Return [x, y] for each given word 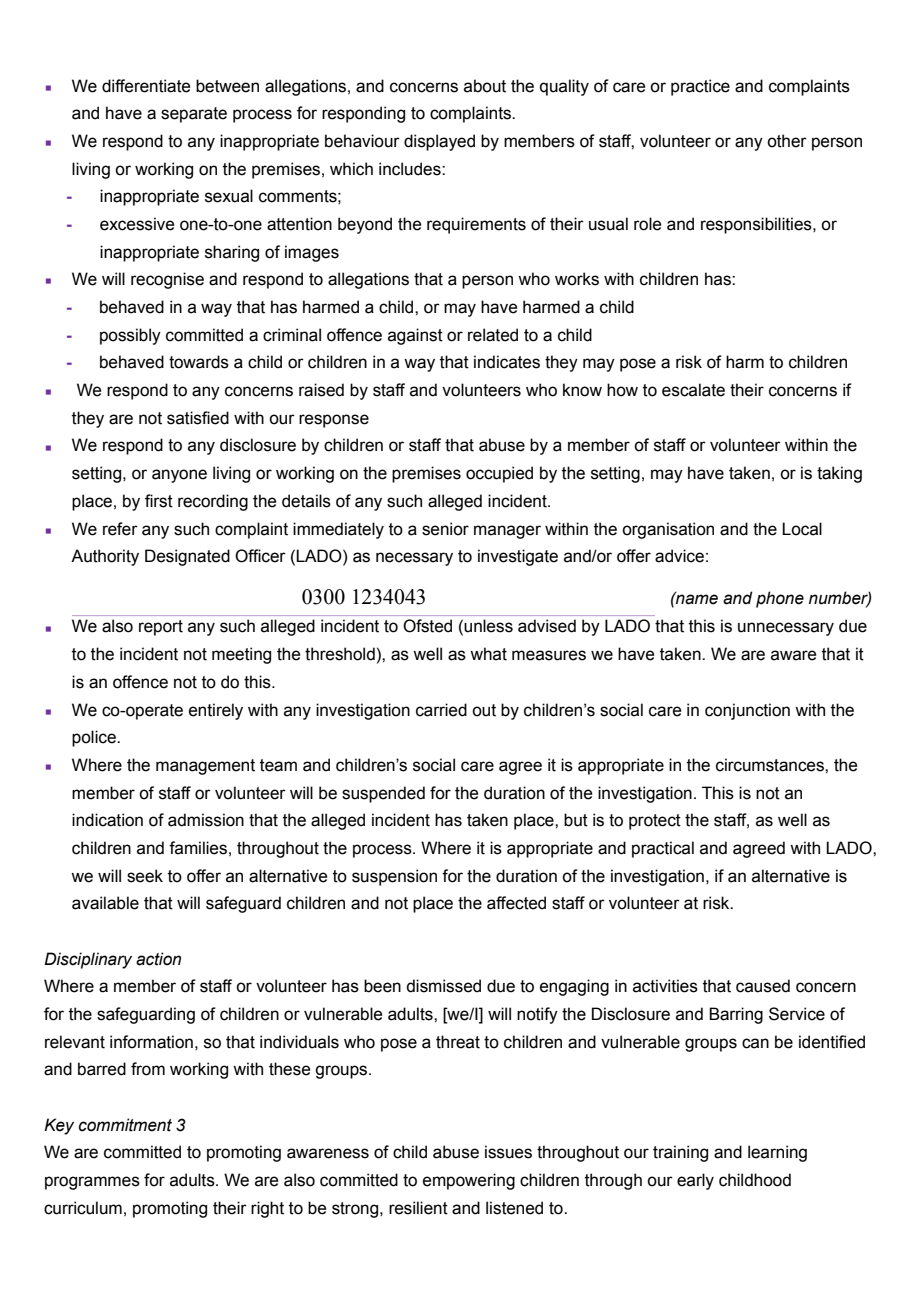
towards [199, 362]
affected [516, 903]
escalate [693, 390]
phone [780, 599]
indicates [507, 362]
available [105, 903]
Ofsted [427, 626]
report [161, 628]
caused [763, 986]
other [787, 141]
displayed [439, 142]
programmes [92, 1183]
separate [194, 115]
